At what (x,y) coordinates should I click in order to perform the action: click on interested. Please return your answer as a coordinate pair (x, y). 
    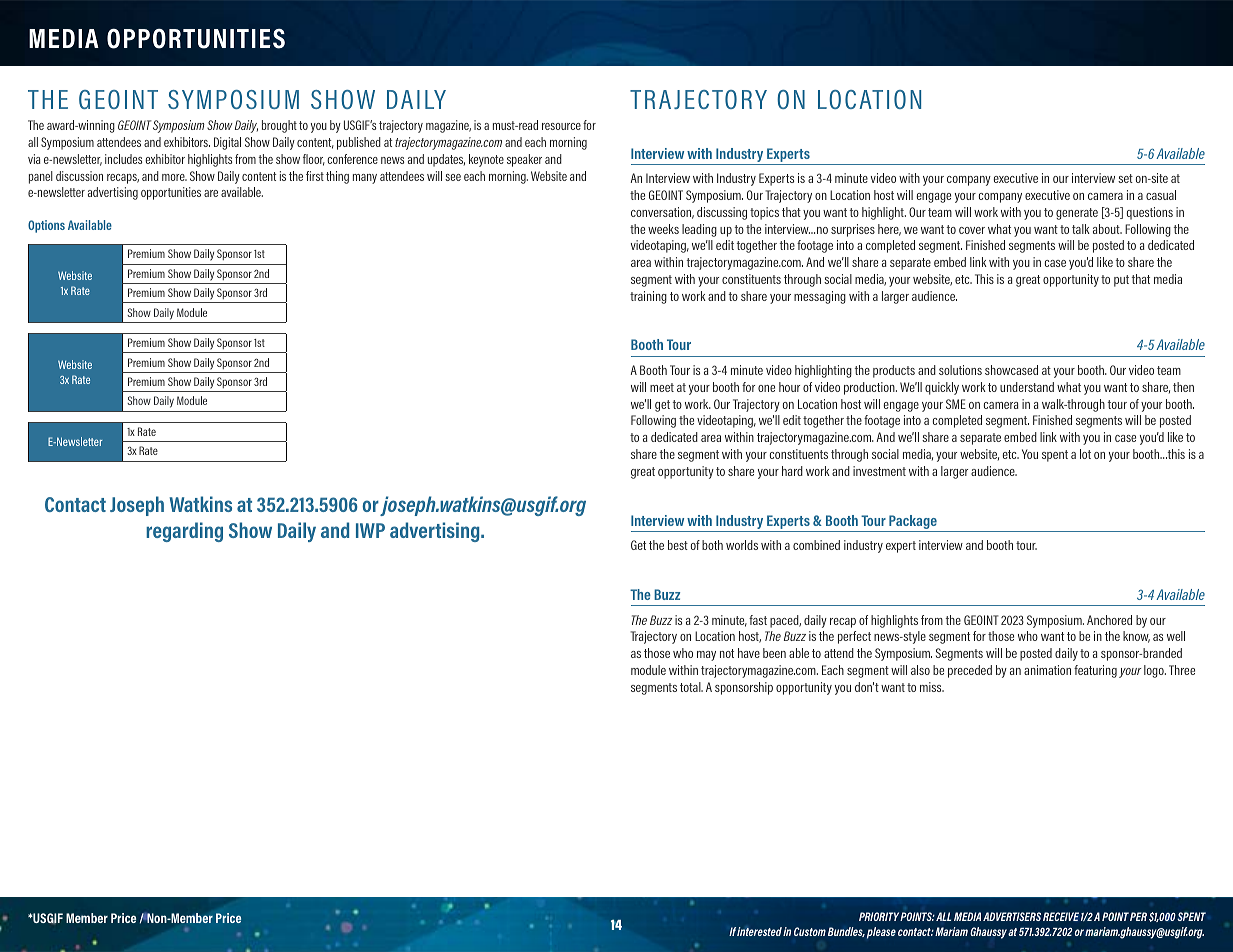
    Looking at the image, I should click on (759, 931).
